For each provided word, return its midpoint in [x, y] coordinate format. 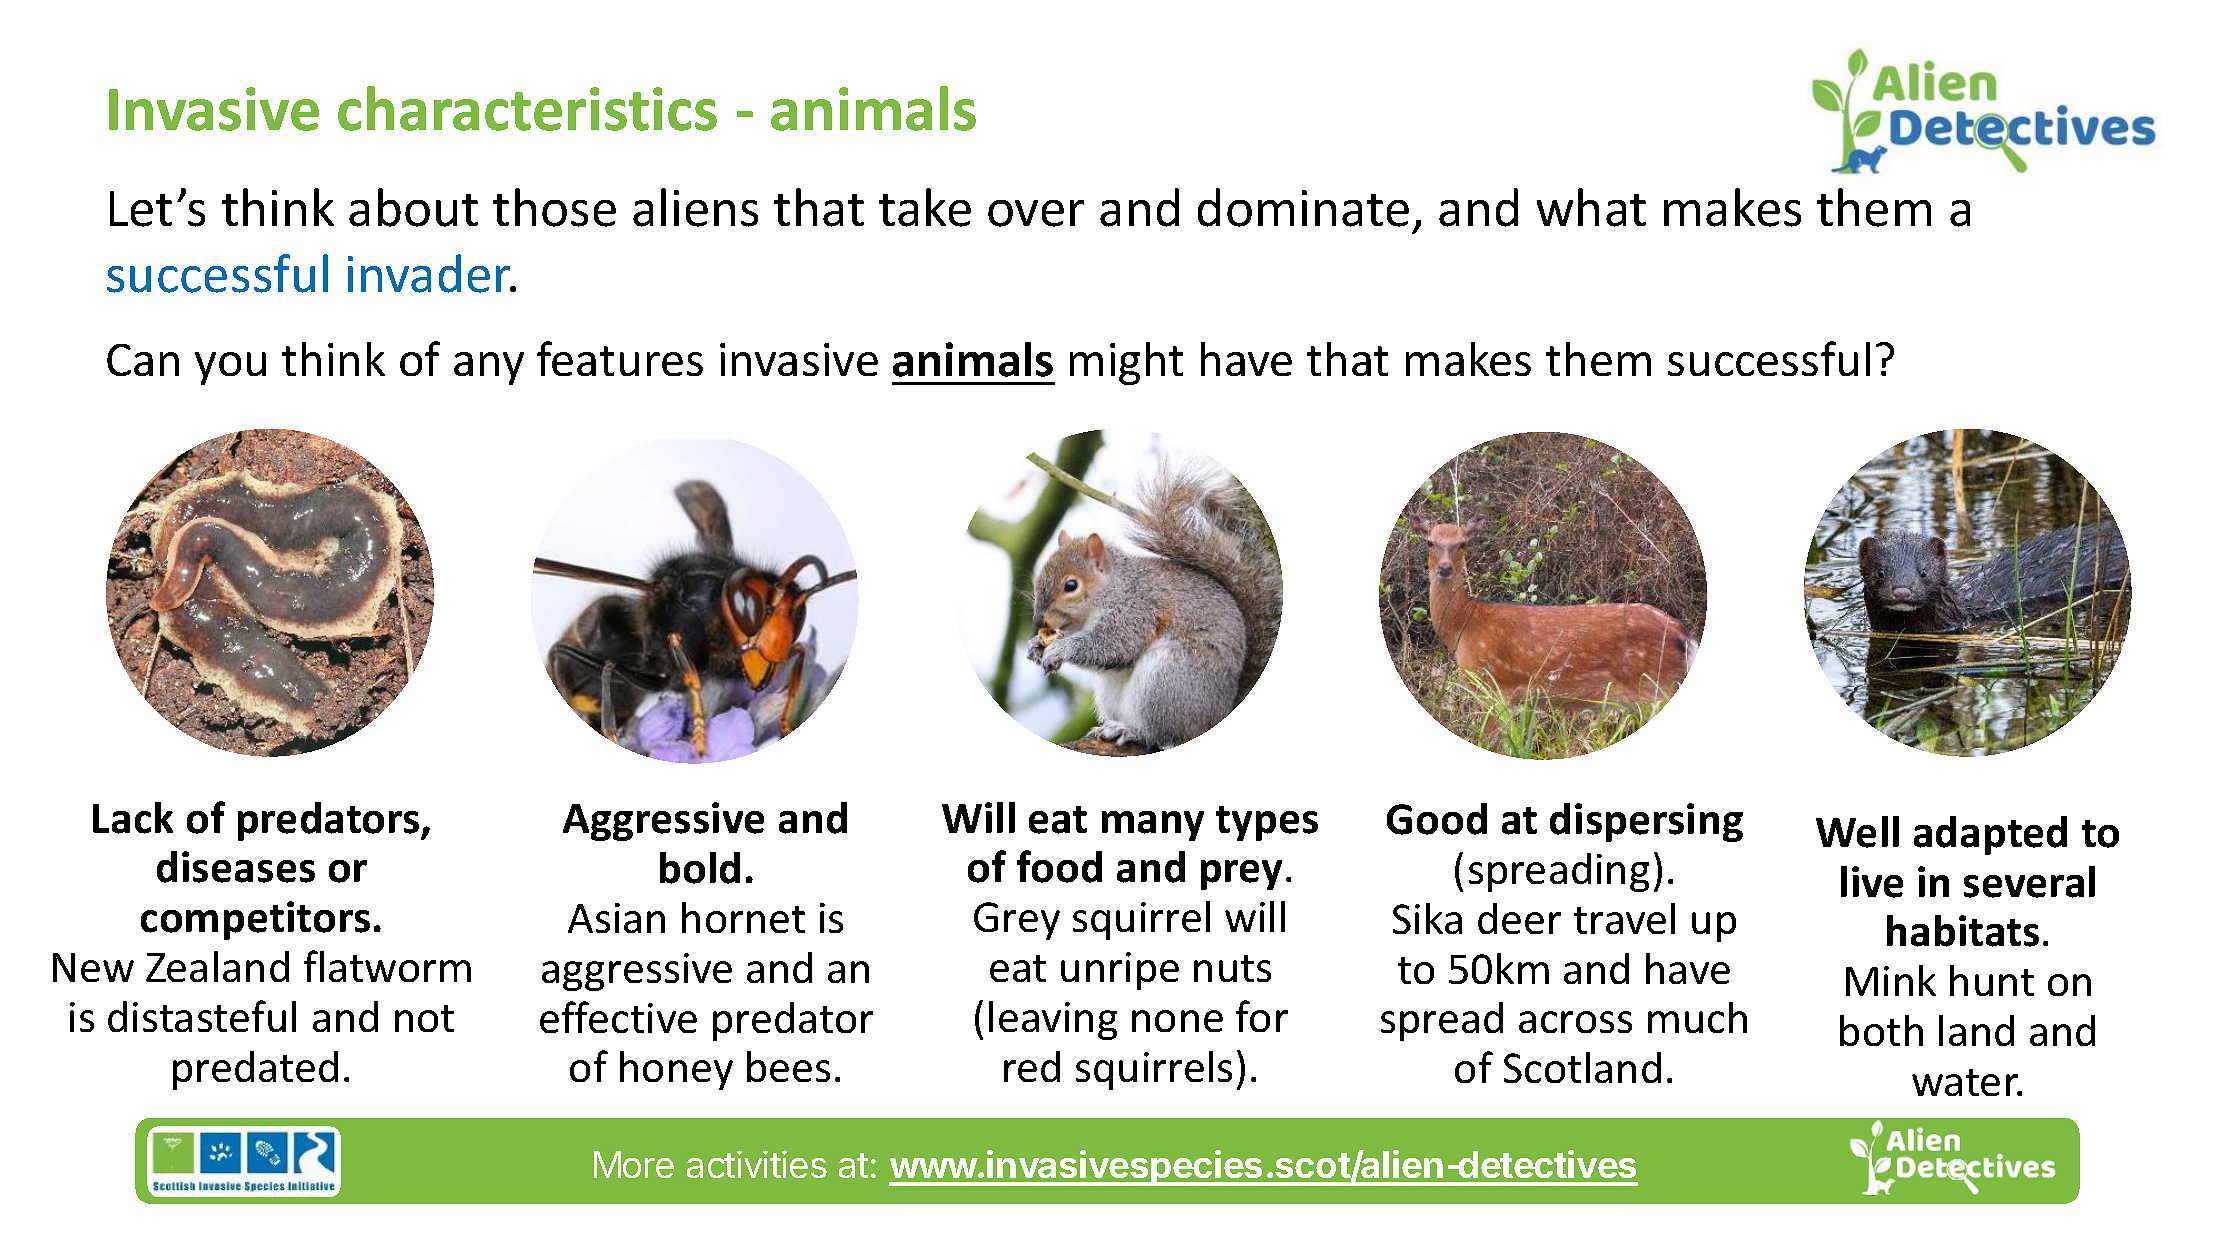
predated [255, 1070]
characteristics [527, 108]
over [1036, 213]
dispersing [1646, 822]
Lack [133, 818]
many [1153, 826]
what [1591, 207]
